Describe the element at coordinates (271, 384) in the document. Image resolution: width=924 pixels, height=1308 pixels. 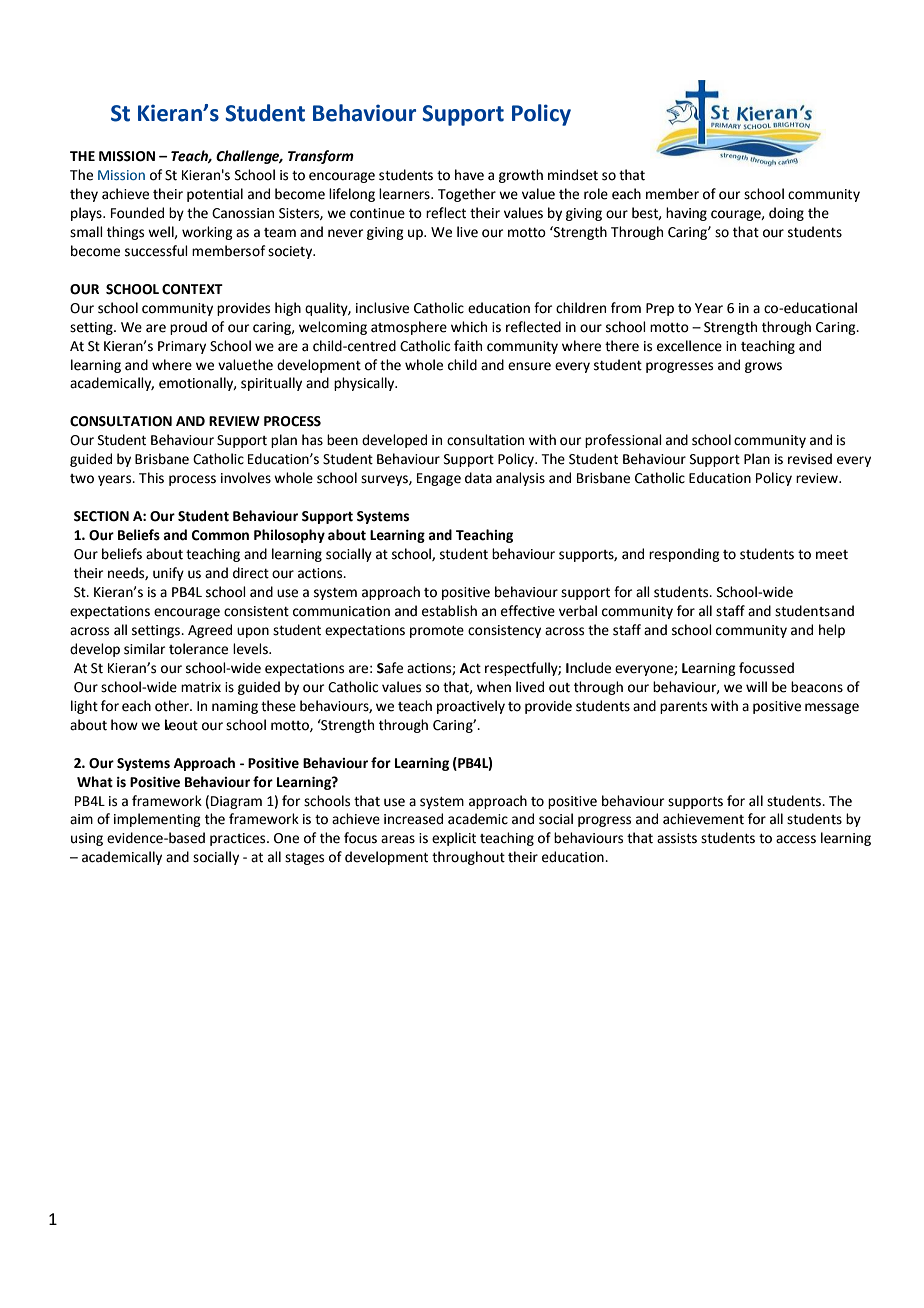
I see `spiritually` at that location.
